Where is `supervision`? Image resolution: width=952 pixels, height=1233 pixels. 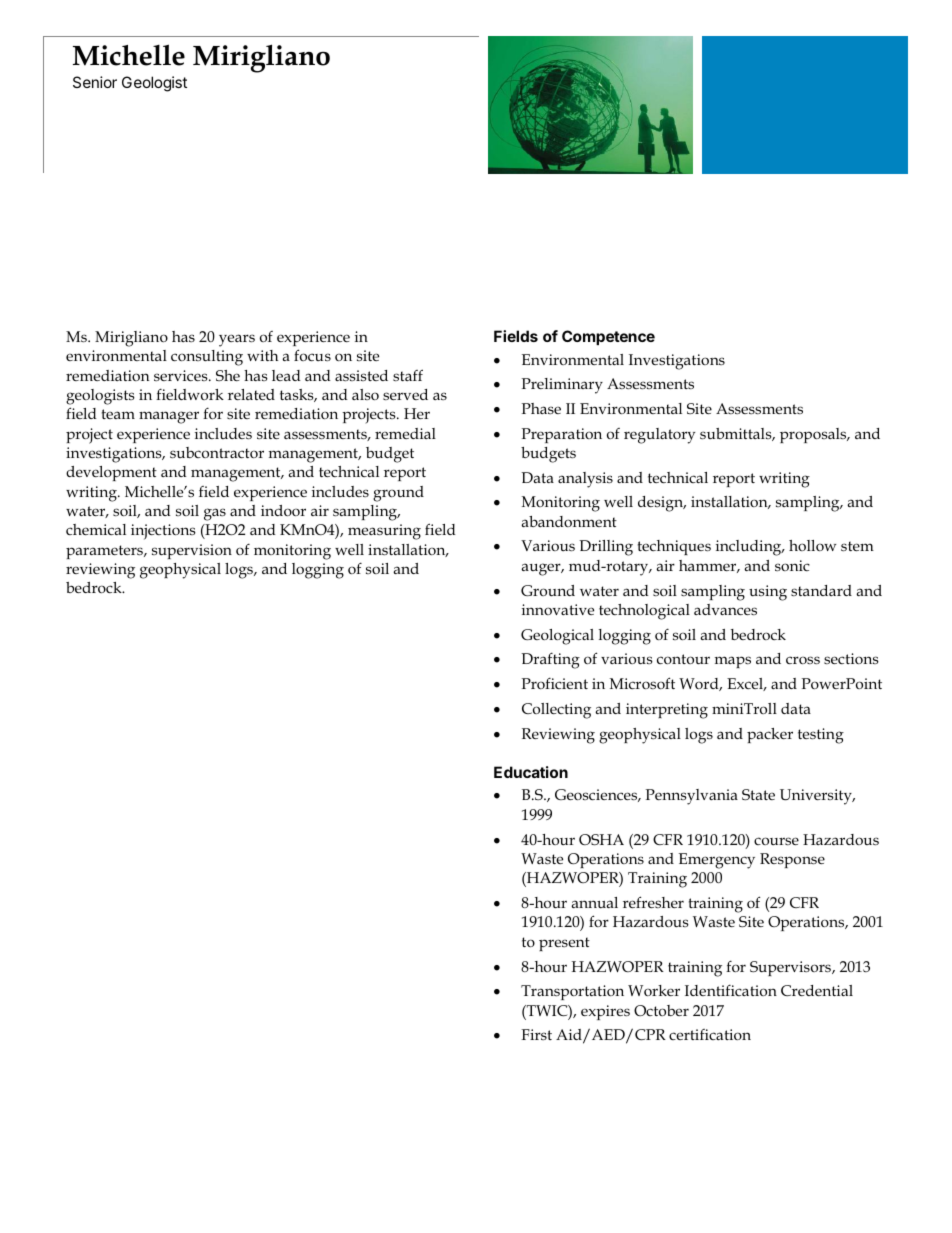 supervision is located at coordinates (192, 551).
